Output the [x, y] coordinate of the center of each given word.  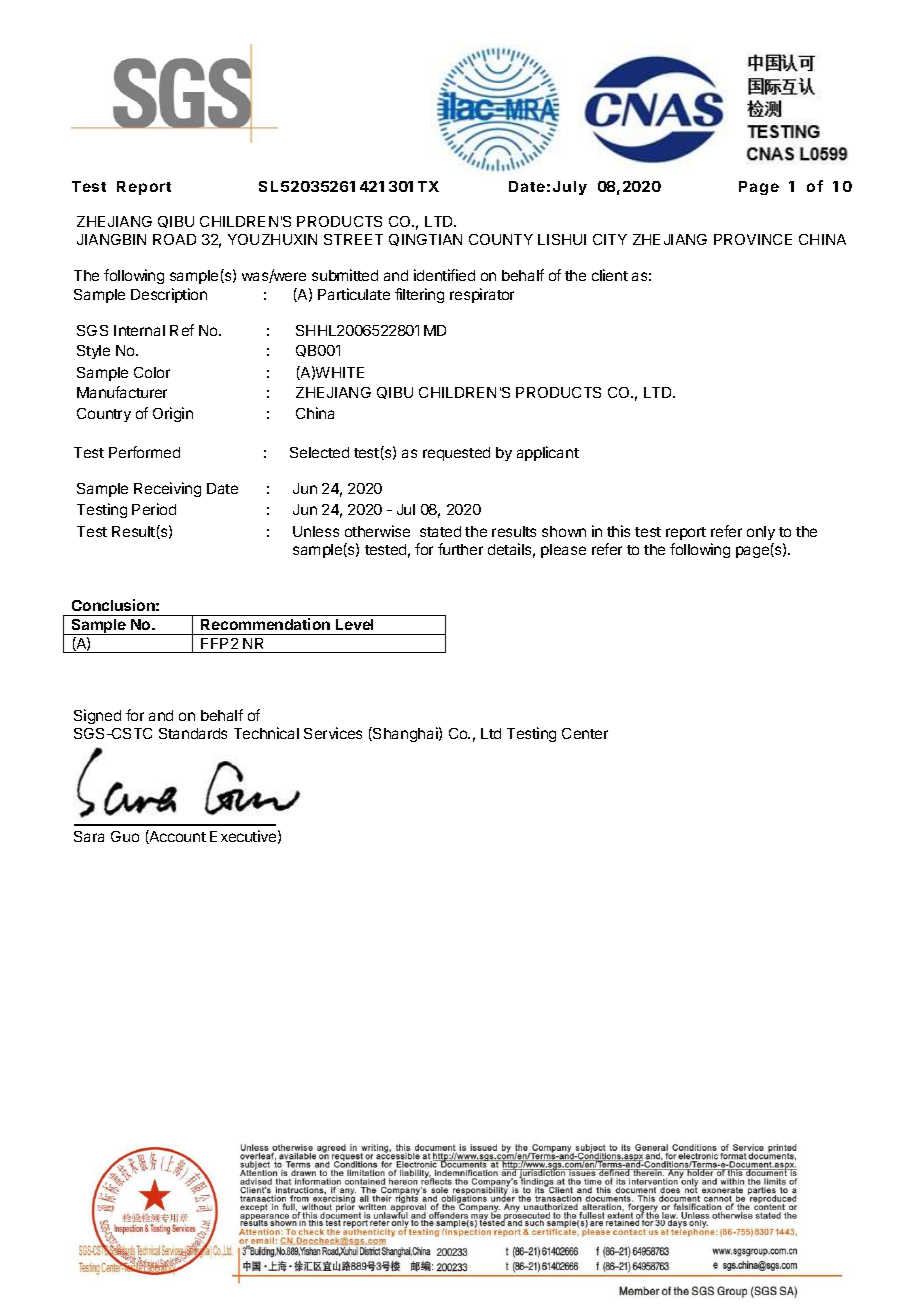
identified [444, 275]
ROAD [174, 239]
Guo [125, 836]
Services [333, 733]
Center [585, 733]
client [610, 275]
